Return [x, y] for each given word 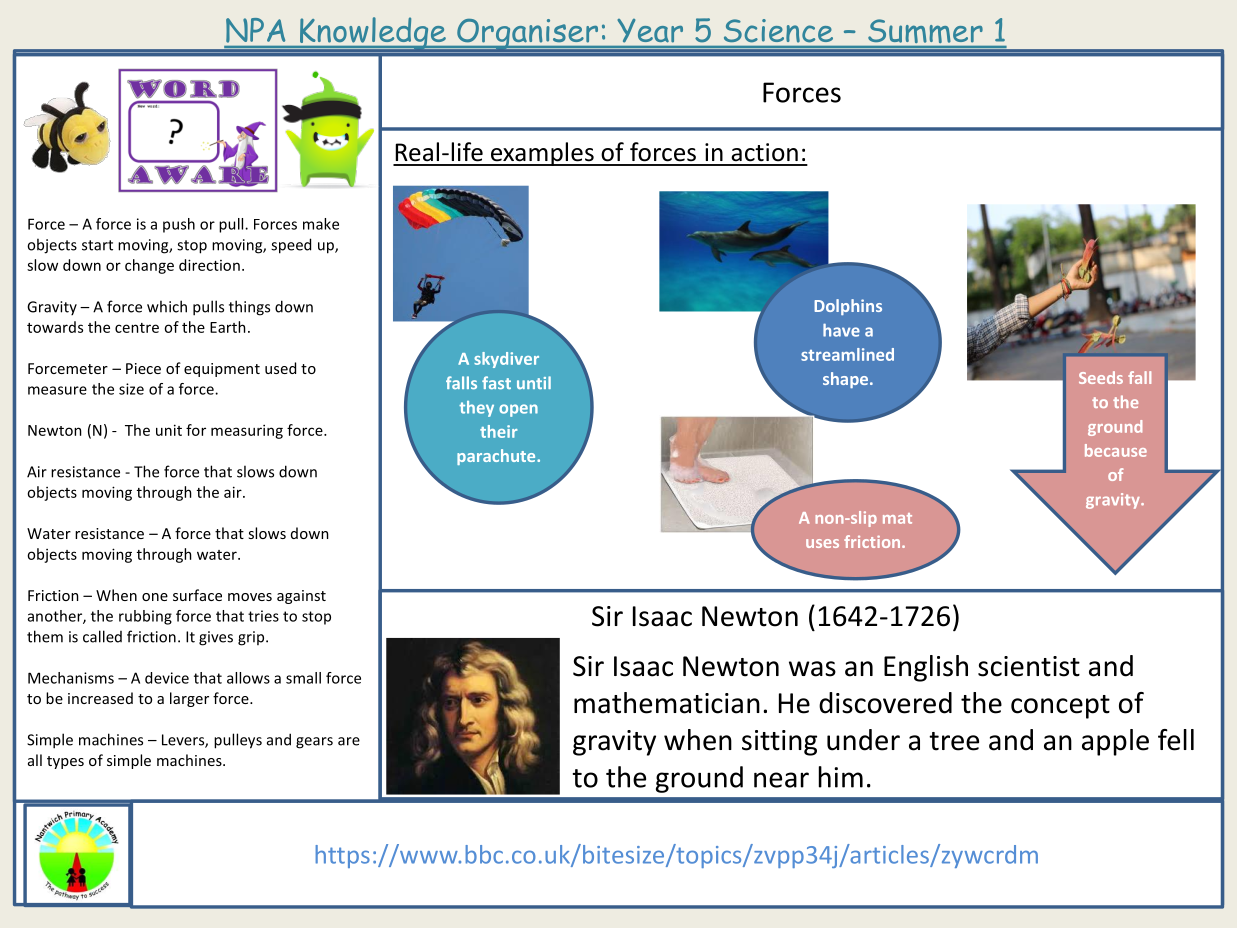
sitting [779, 743]
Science [778, 30]
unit [169, 430]
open [518, 410]
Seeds [1101, 377]
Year [650, 30]
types [65, 762]
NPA [255, 30]
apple [1115, 742]
